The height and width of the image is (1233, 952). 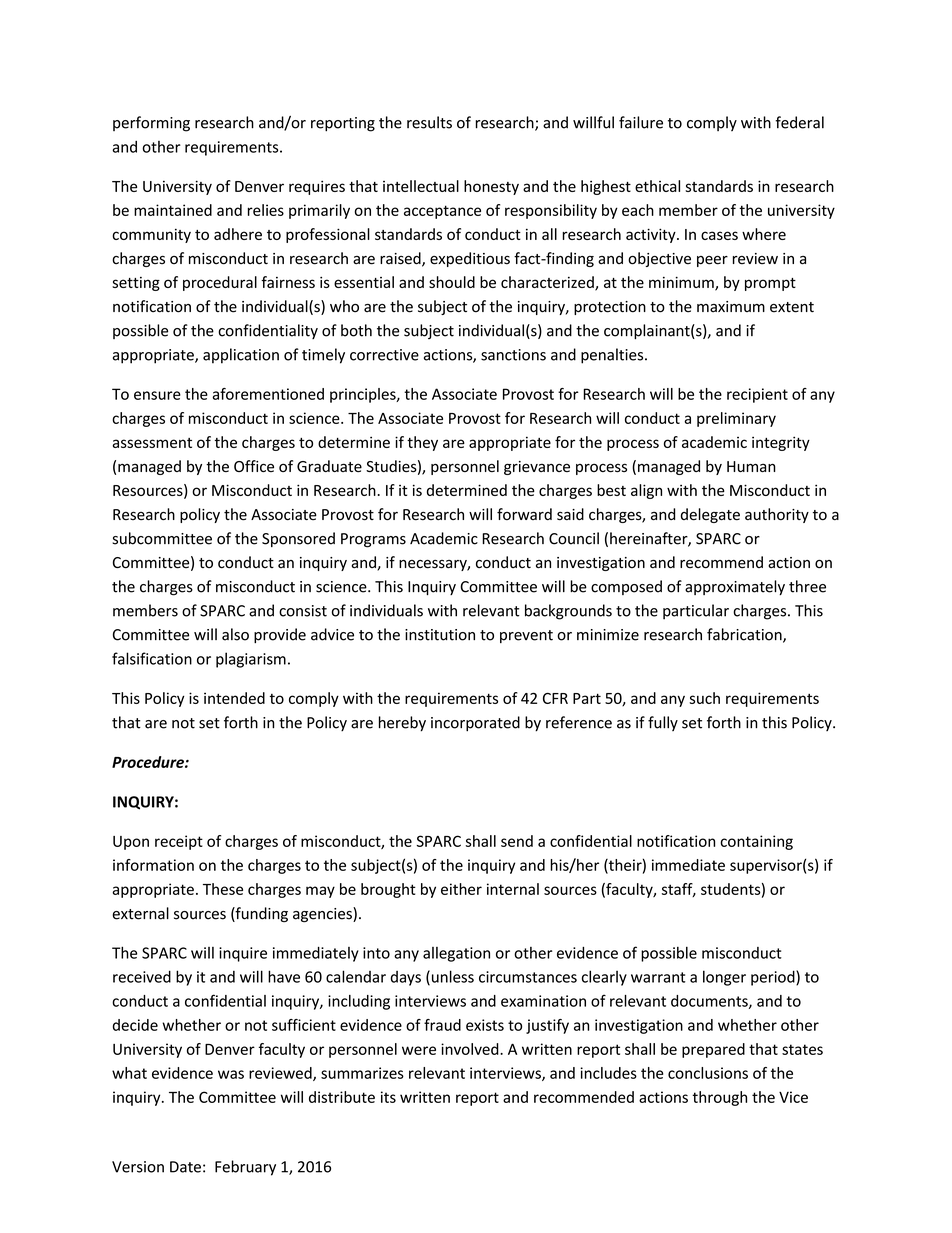 I want to click on they, so click(x=422, y=443).
